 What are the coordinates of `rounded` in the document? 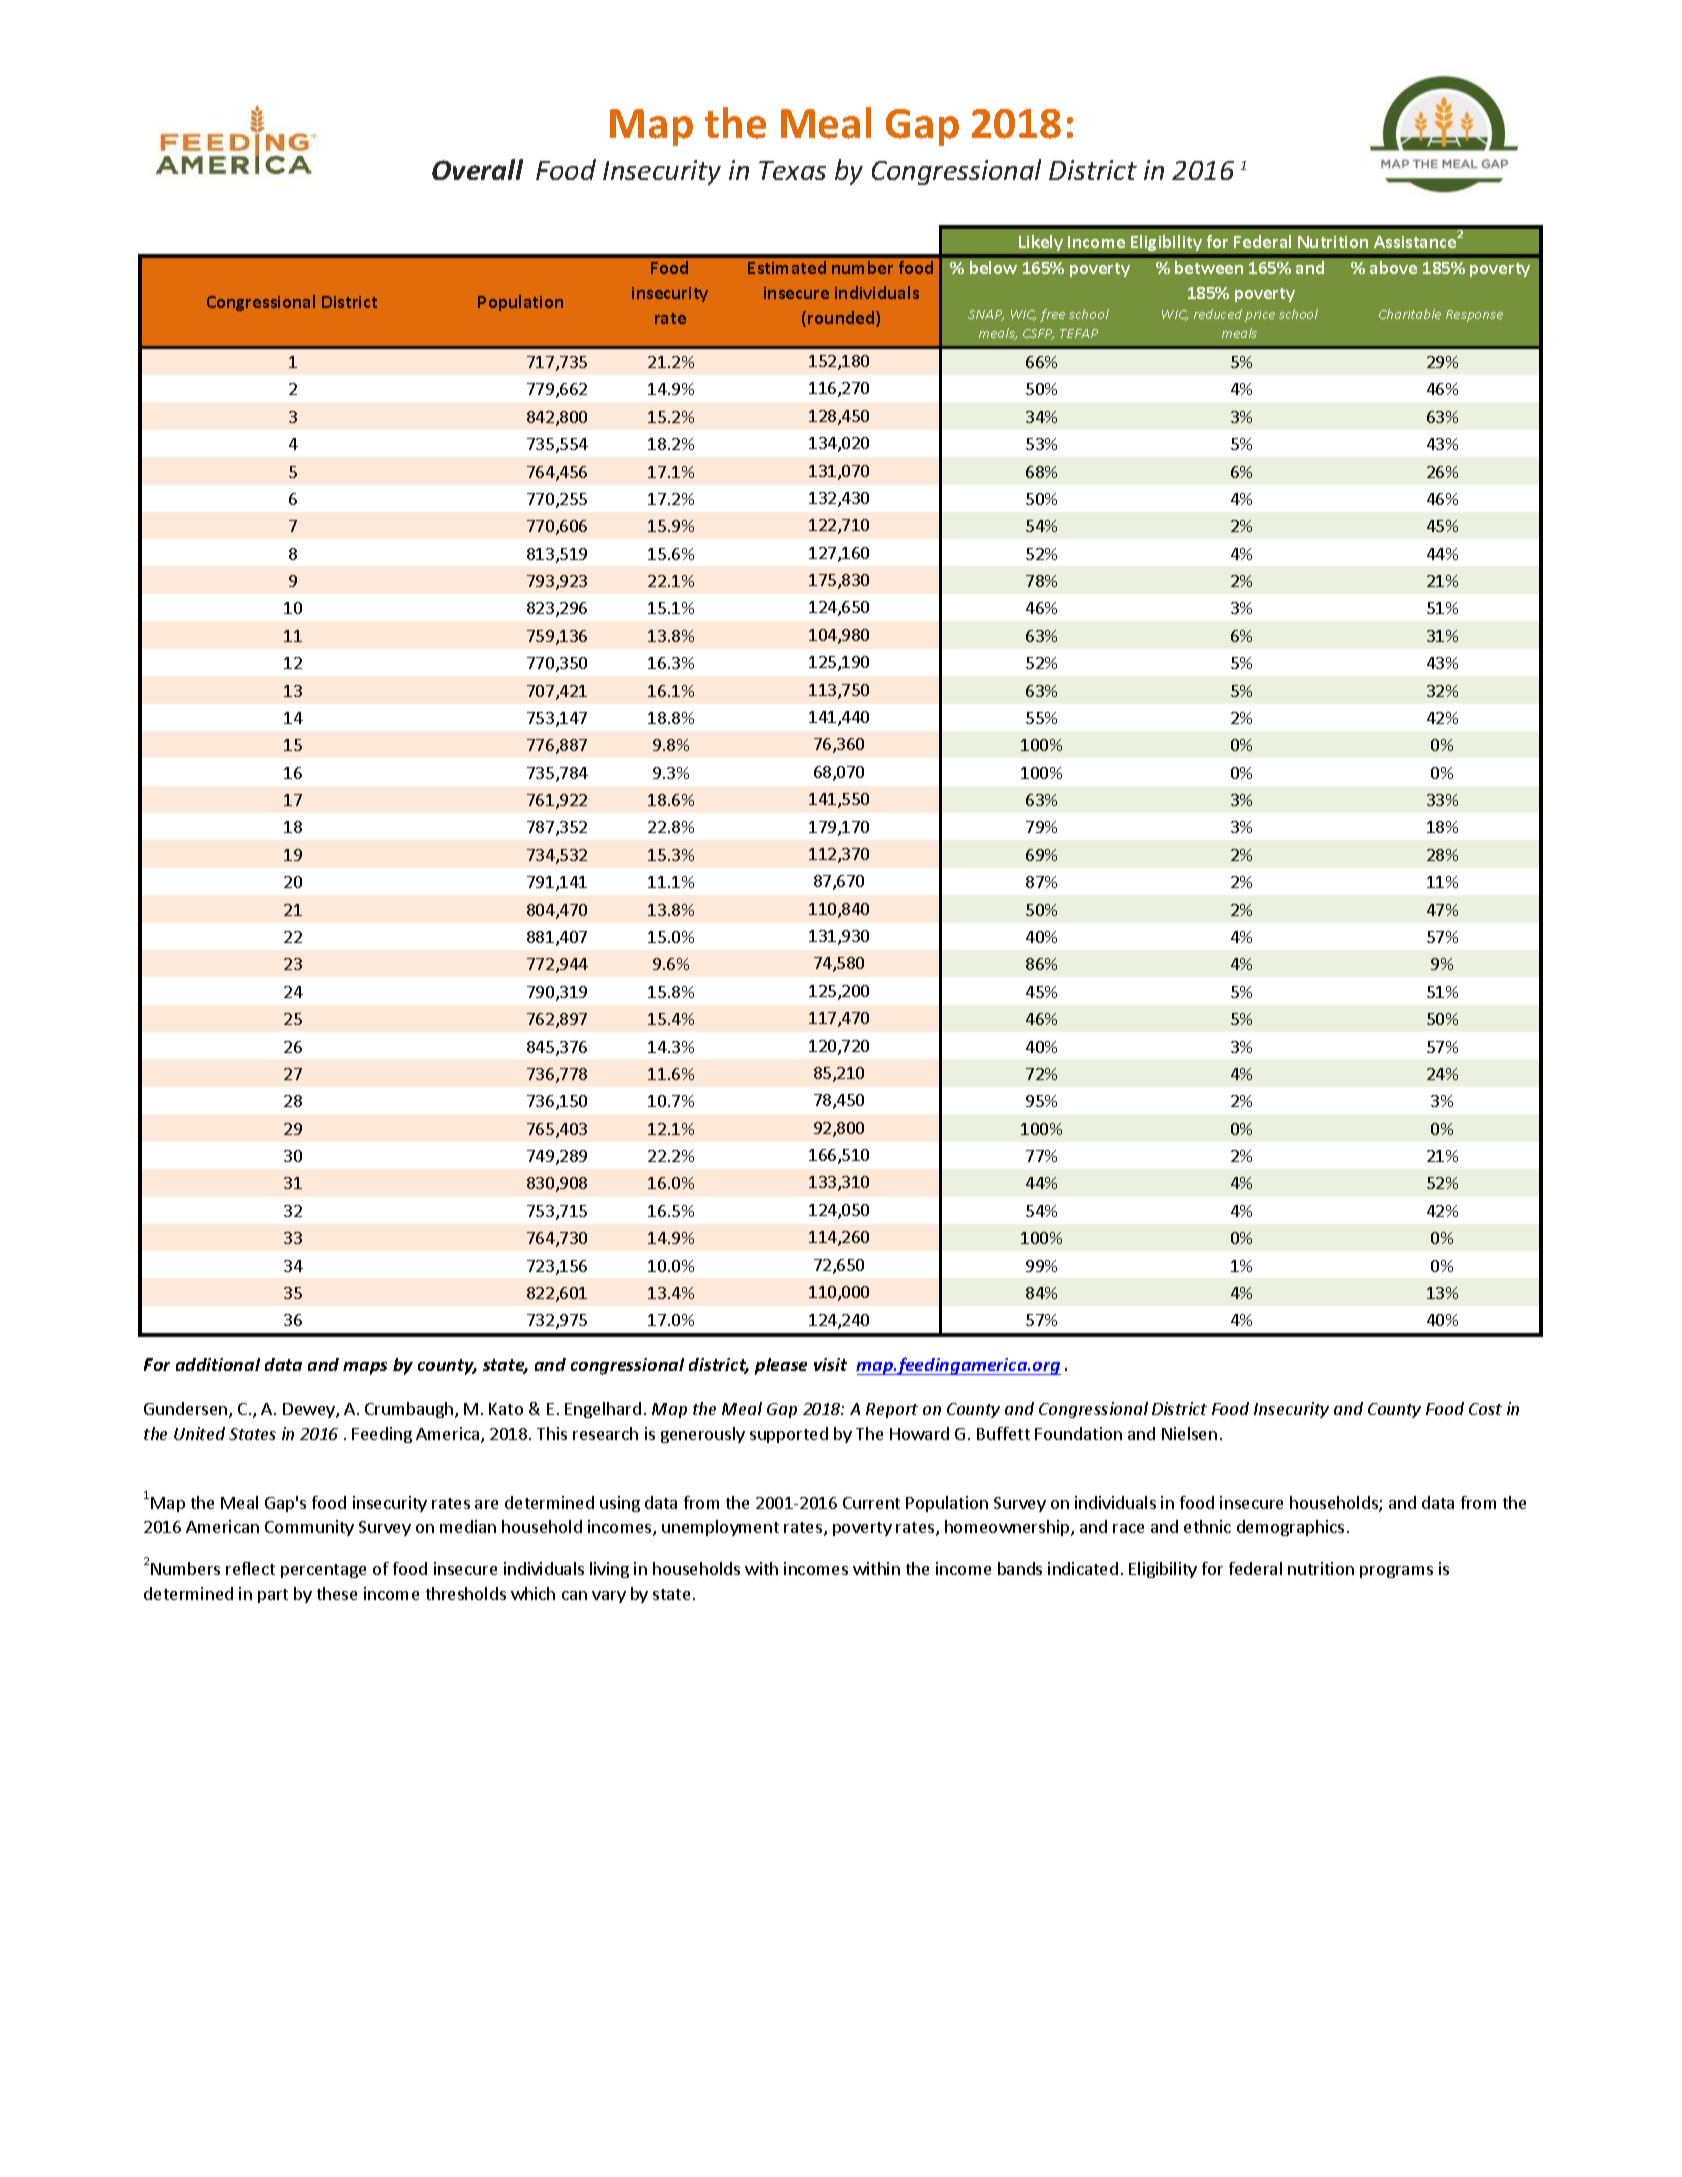 It's located at (842, 319).
